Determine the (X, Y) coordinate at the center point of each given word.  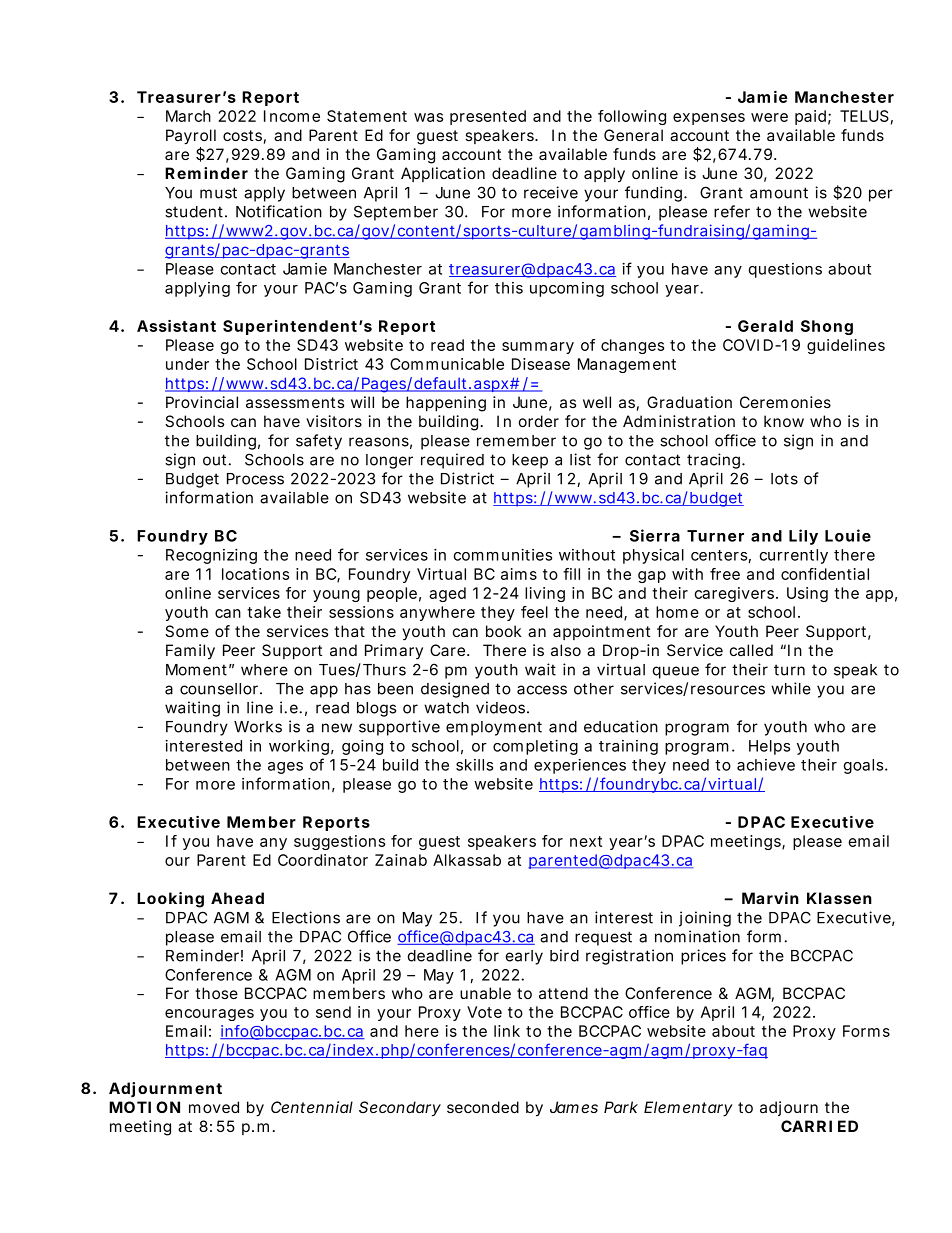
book (504, 631)
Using (807, 594)
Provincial (202, 402)
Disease (541, 364)
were (769, 117)
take (264, 612)
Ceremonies (785, 402)
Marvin (770, 898)
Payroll (191, 137)
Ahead (237, 898)
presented (488, 117)
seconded (483, 1107)
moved (214, 1107)
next (586, 841)
